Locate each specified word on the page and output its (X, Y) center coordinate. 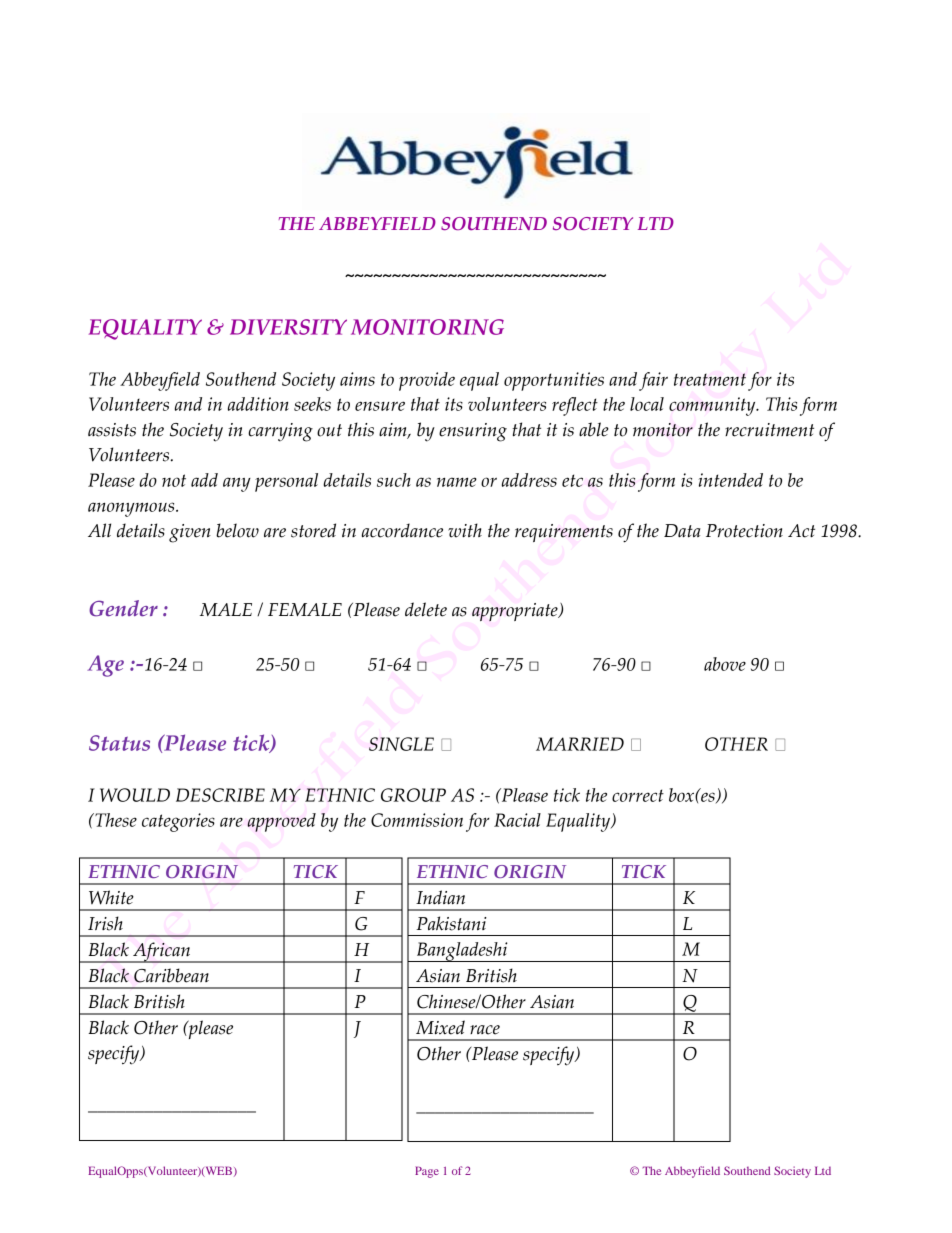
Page (427, 1172)
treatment (710, 379)
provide (427, 381)
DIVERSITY (288, 327)
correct (638, 795)
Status (119, 743)
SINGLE (401, 744)
